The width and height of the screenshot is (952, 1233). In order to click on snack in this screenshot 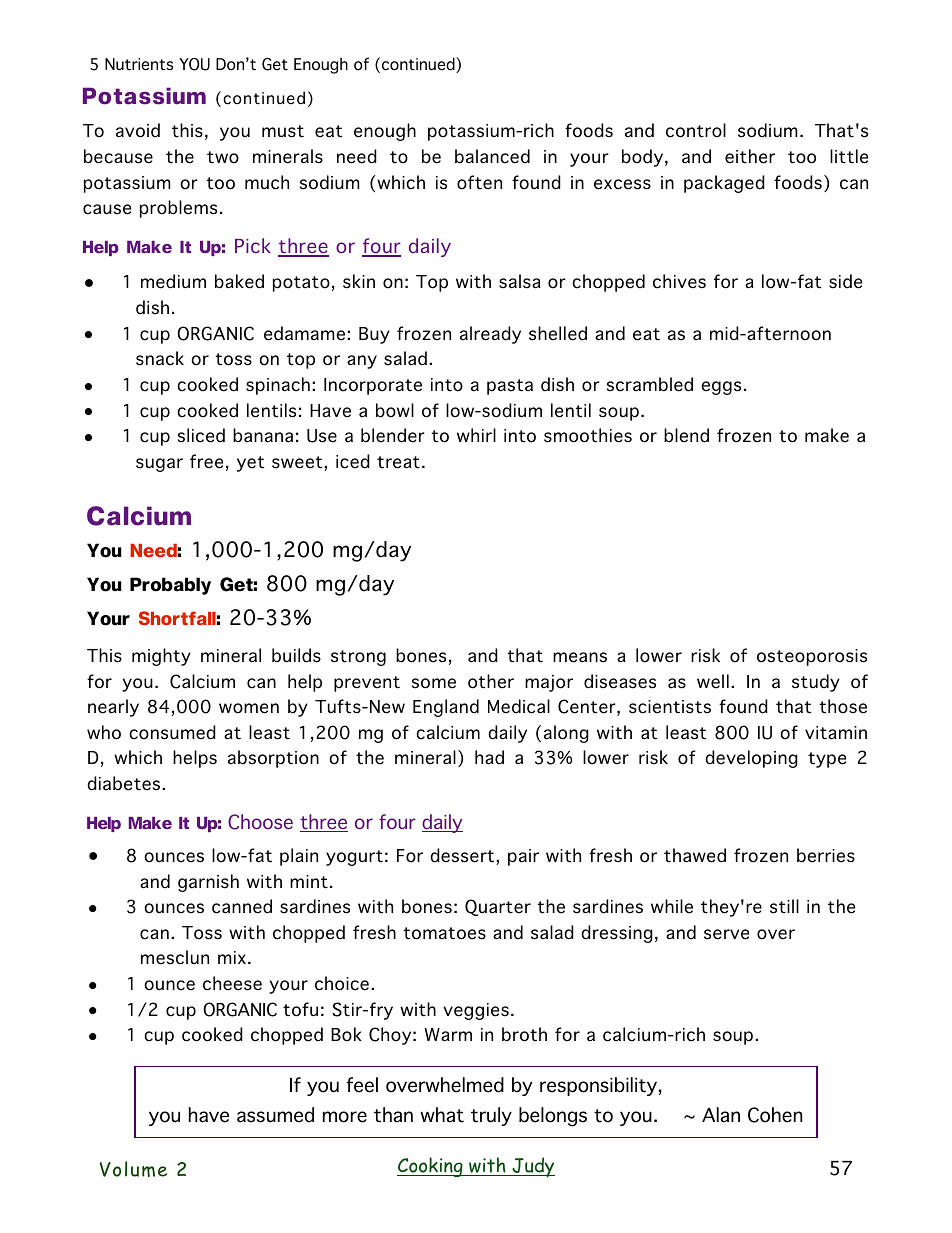, I will do `click(160, 358)`.
